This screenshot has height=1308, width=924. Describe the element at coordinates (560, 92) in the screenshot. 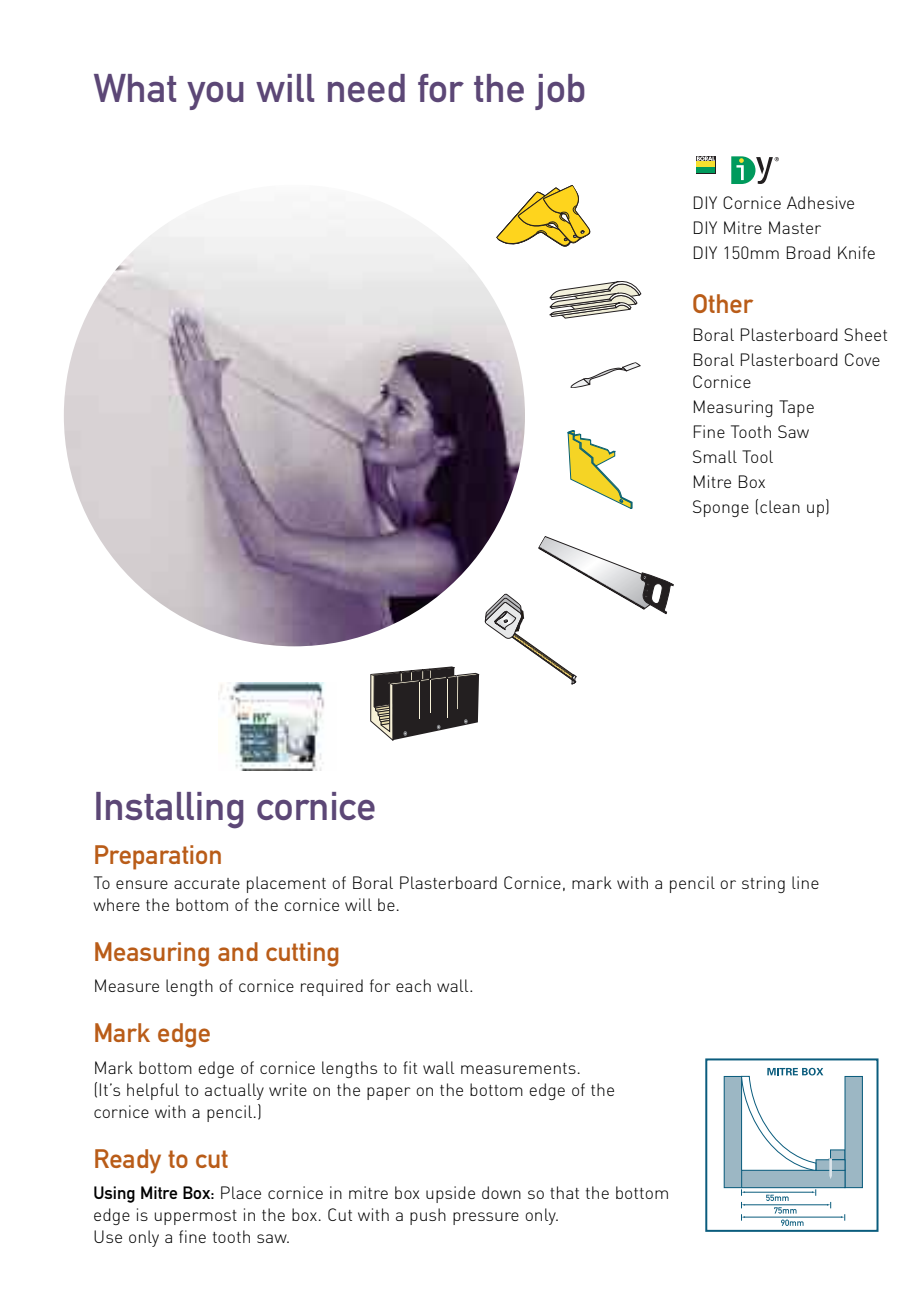

I see `job` at that location.
